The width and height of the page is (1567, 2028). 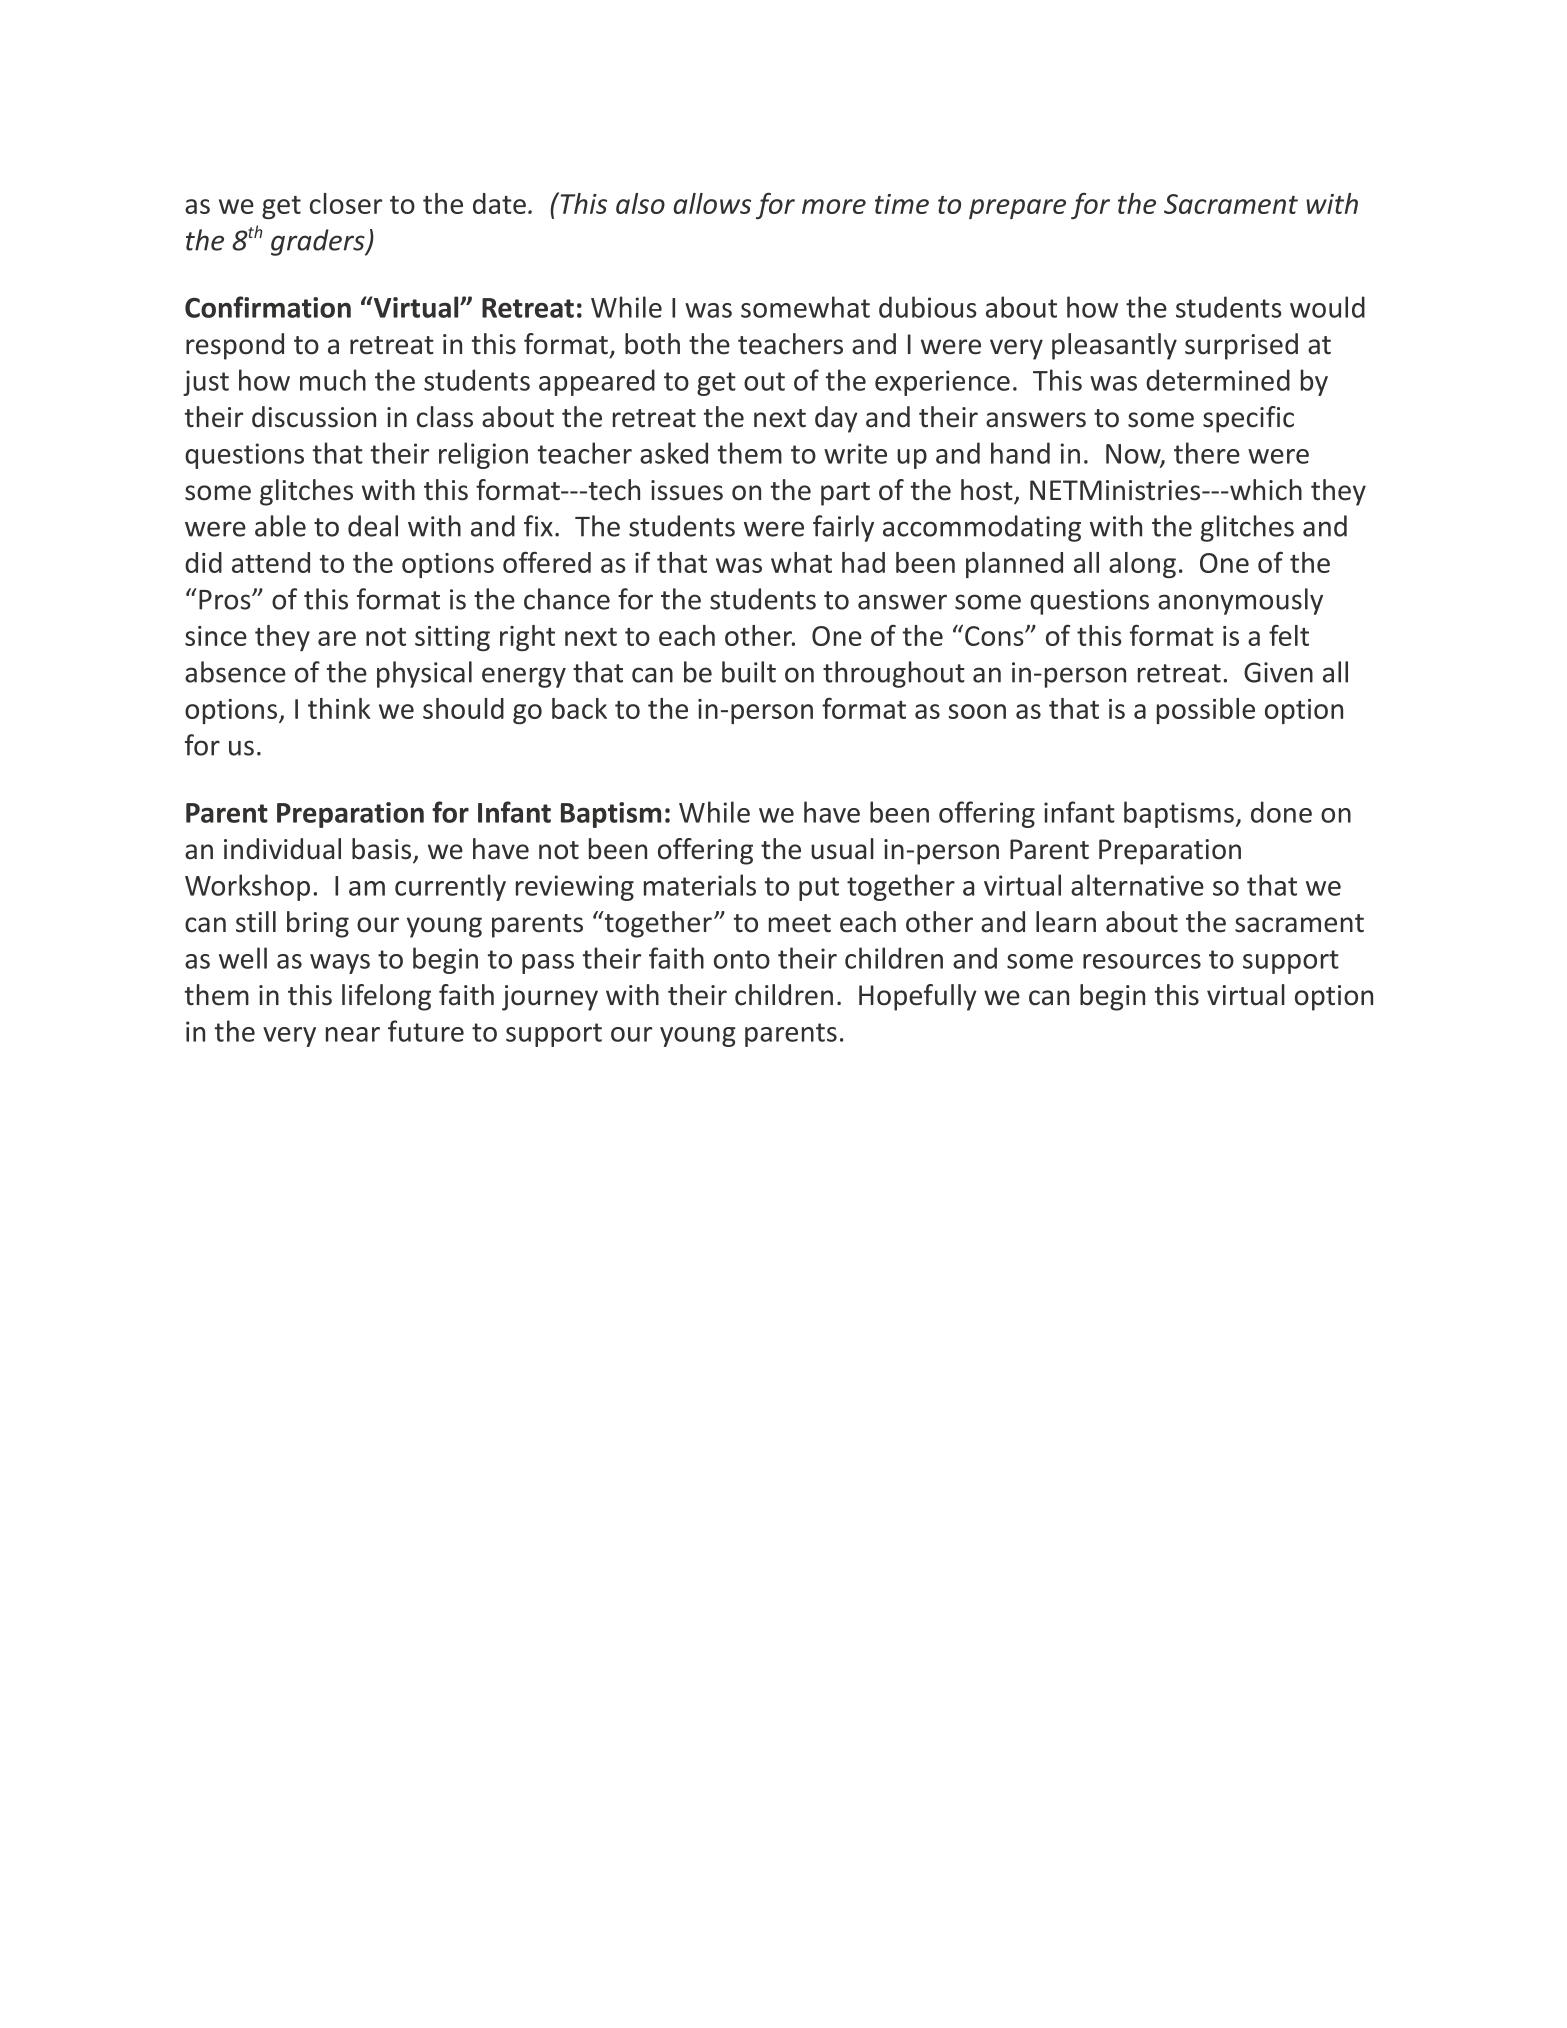 What do you see at coordinates (339, 708) in the page?
I see `think` at bounding box center [339, 708].
